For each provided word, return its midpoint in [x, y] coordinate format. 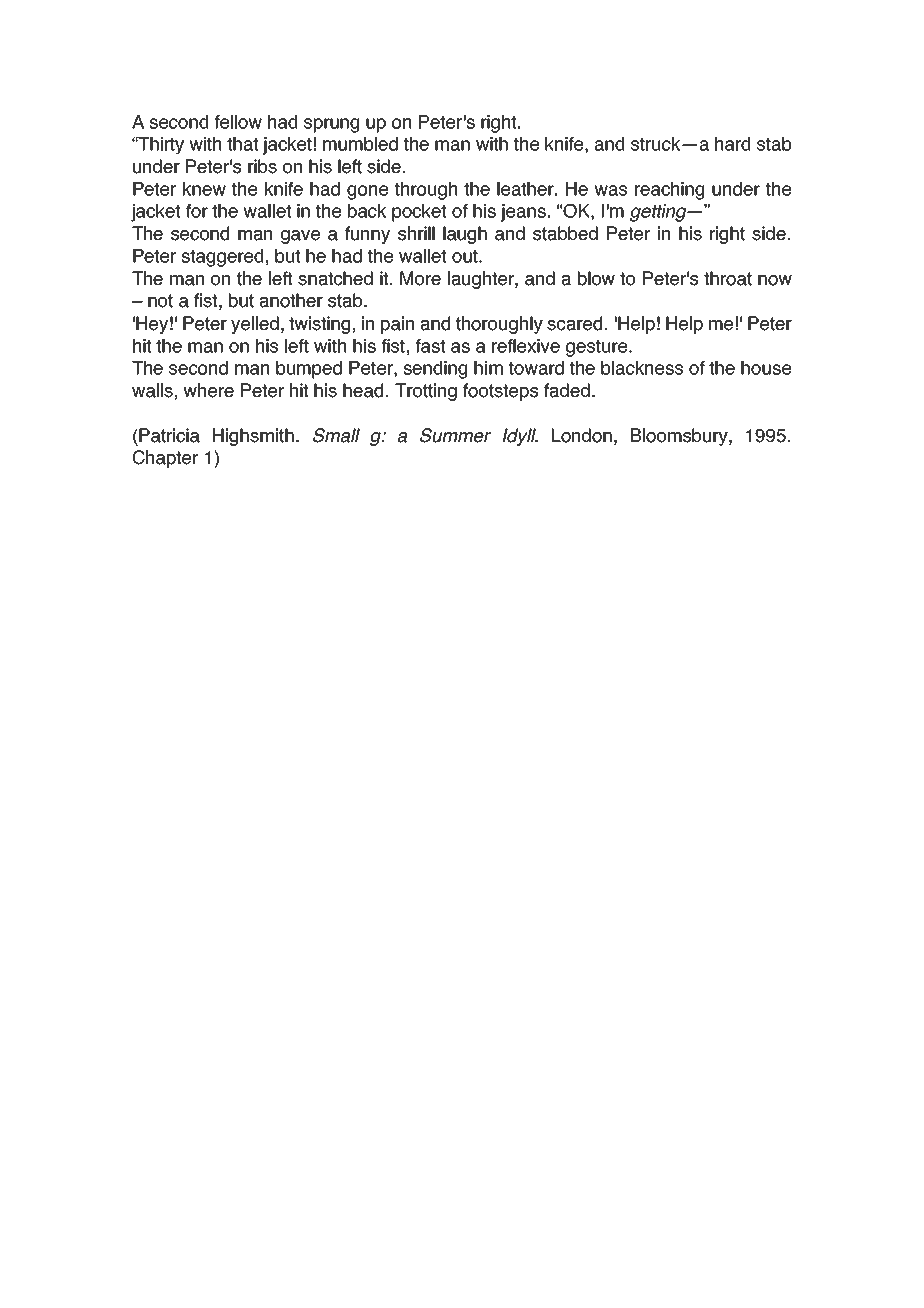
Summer [455, 435]
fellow [238, 122]
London [582, 435]
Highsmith [253, 437]
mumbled [360, 144]
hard [732, 144]
